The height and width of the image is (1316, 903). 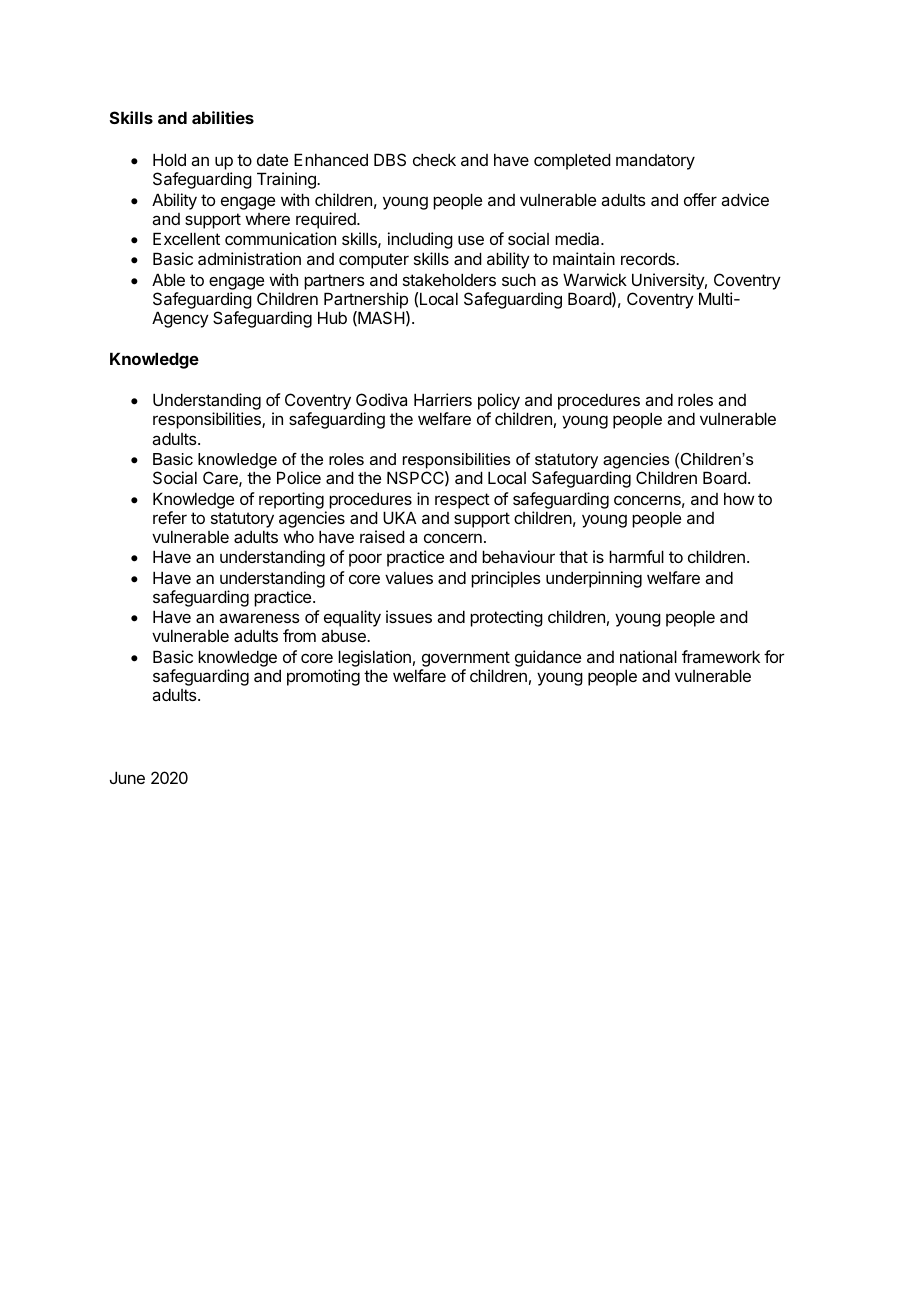 What do you see at coordinates (170, 517) in the image?
I see `refer` at bounding box center [170, 517].
